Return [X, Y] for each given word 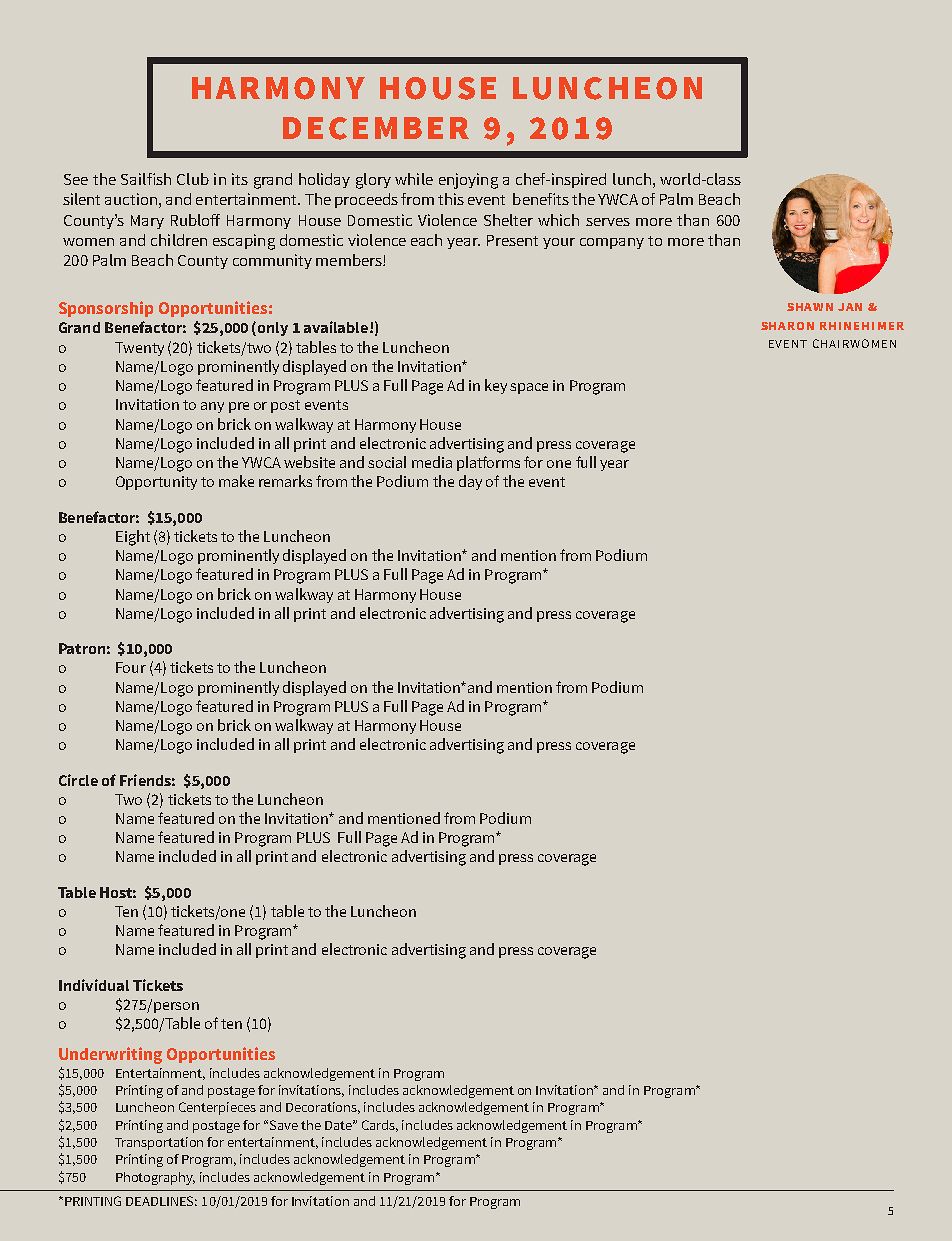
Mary [147, 222]
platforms [488, 463]
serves [608, 222]
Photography [155, 1178]
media [432, 462]
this [451, 199]
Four [131, 667]
